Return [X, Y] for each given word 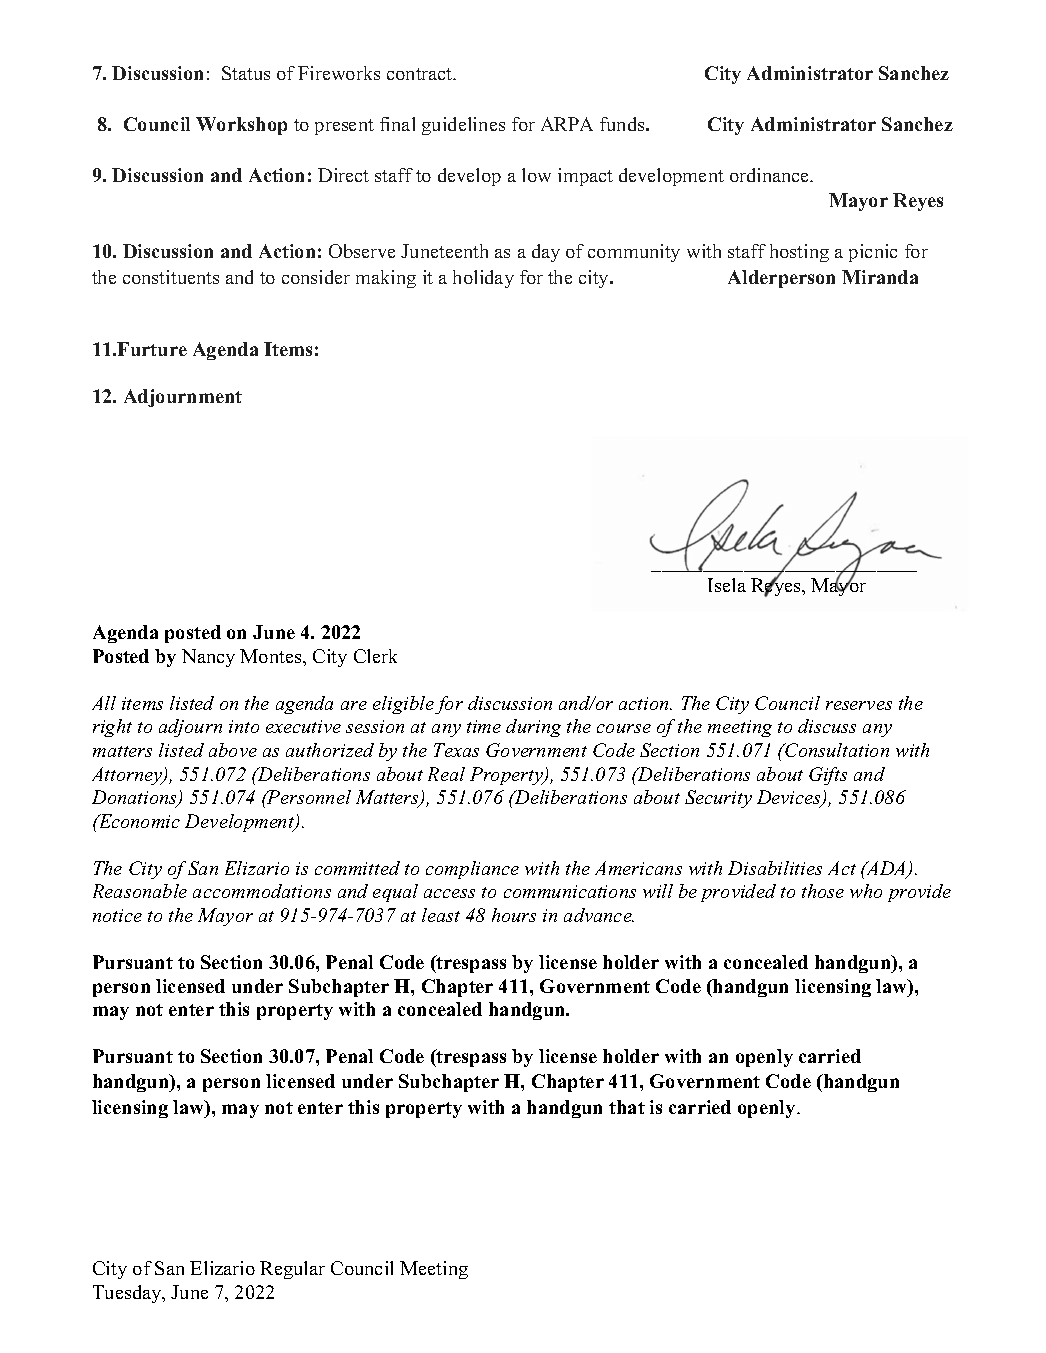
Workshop [241, 126]
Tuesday [128, 1294]
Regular [292, 1270]
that [627, 1107]
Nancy [208, 658]
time [484, 726]
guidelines [463, 126]
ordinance [771, 175]
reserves [859, 705]
